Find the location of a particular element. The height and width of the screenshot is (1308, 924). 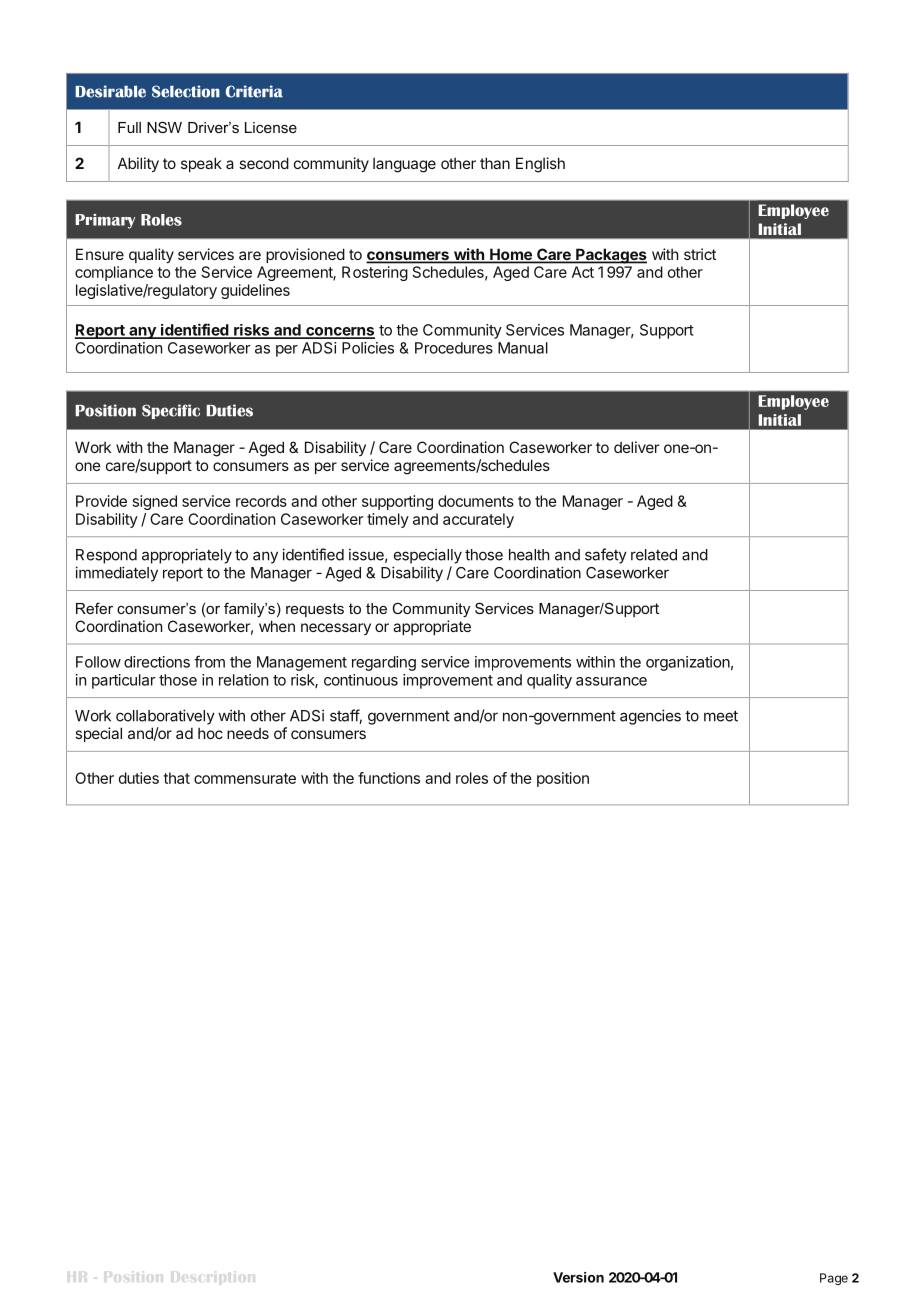

than is located at coordinates (495, 163).
